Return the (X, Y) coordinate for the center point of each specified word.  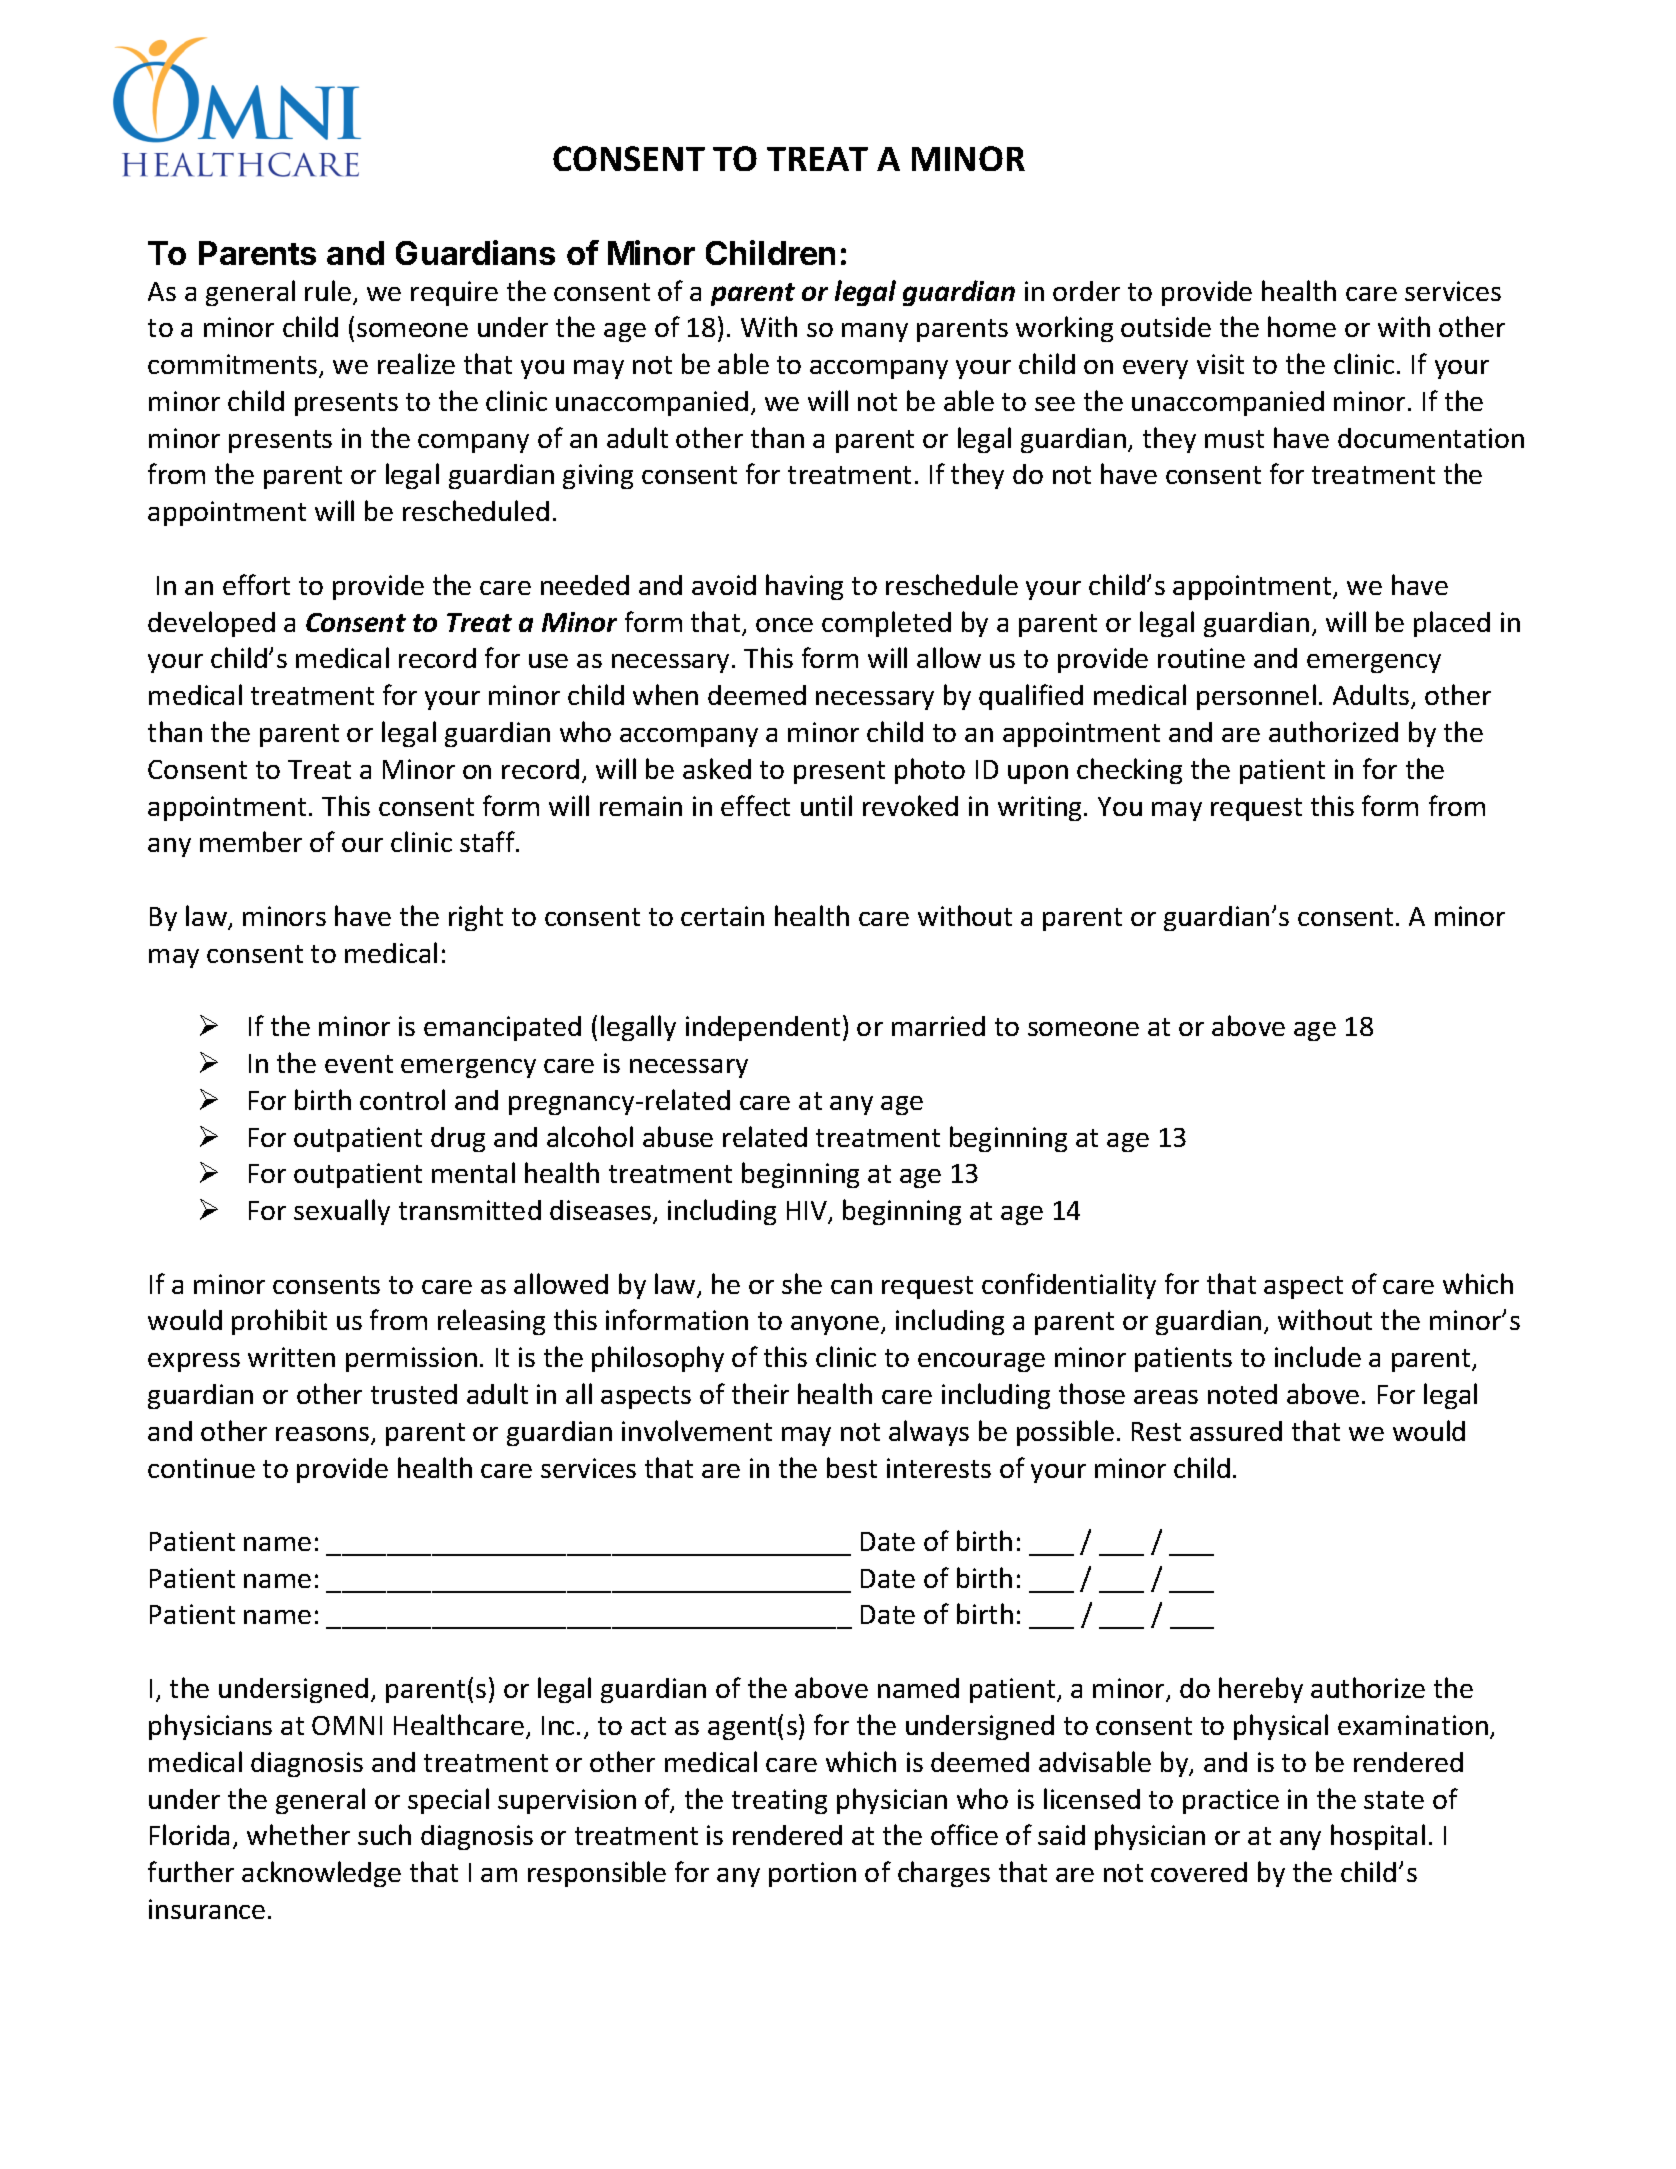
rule (328, 290)
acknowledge (321, 1874)
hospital (1378, 1837)
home (1302, 326)
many (875, 332)
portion (812, 1874)
